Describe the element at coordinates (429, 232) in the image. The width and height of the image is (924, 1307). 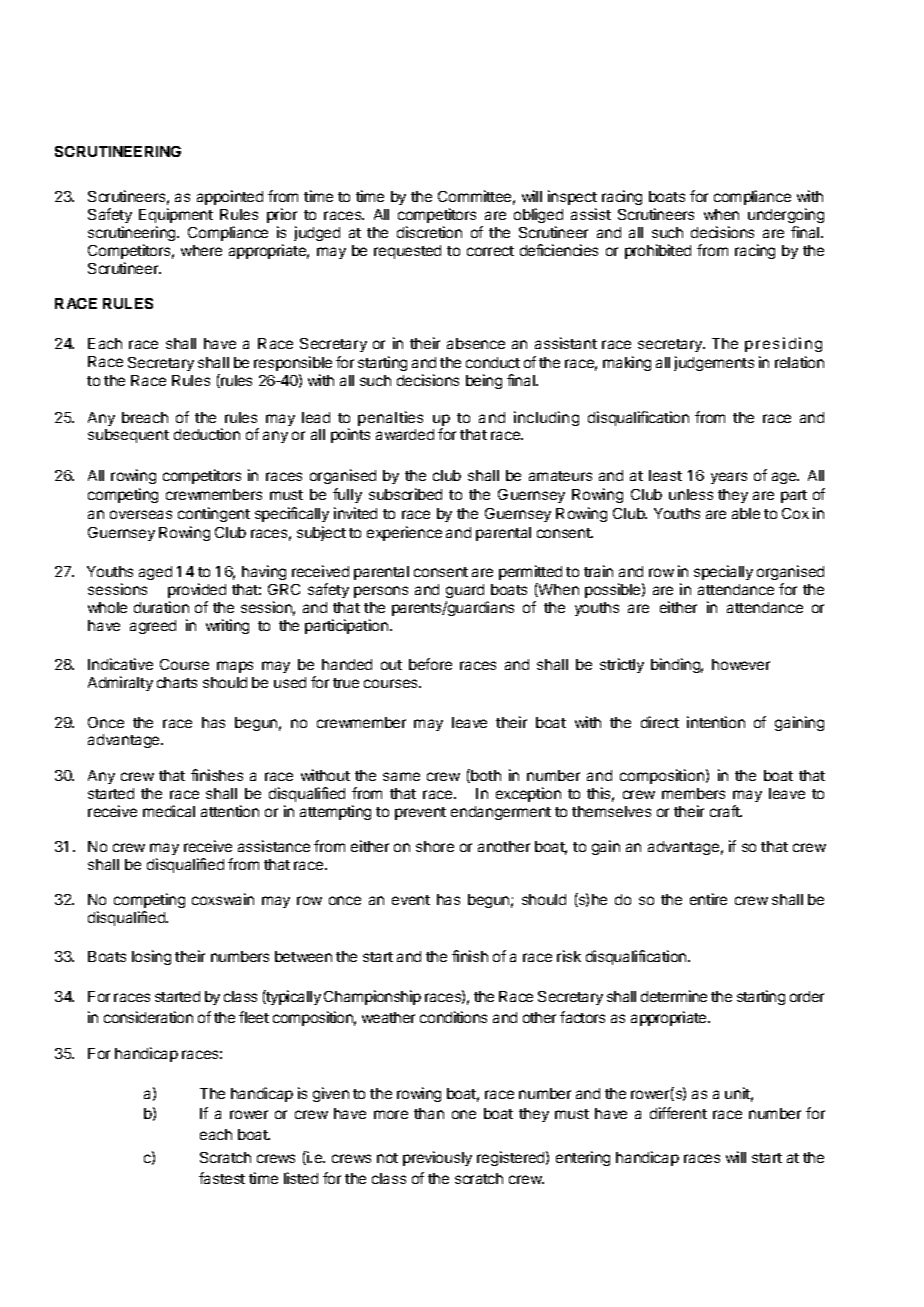
I see `discretion` at that location.
